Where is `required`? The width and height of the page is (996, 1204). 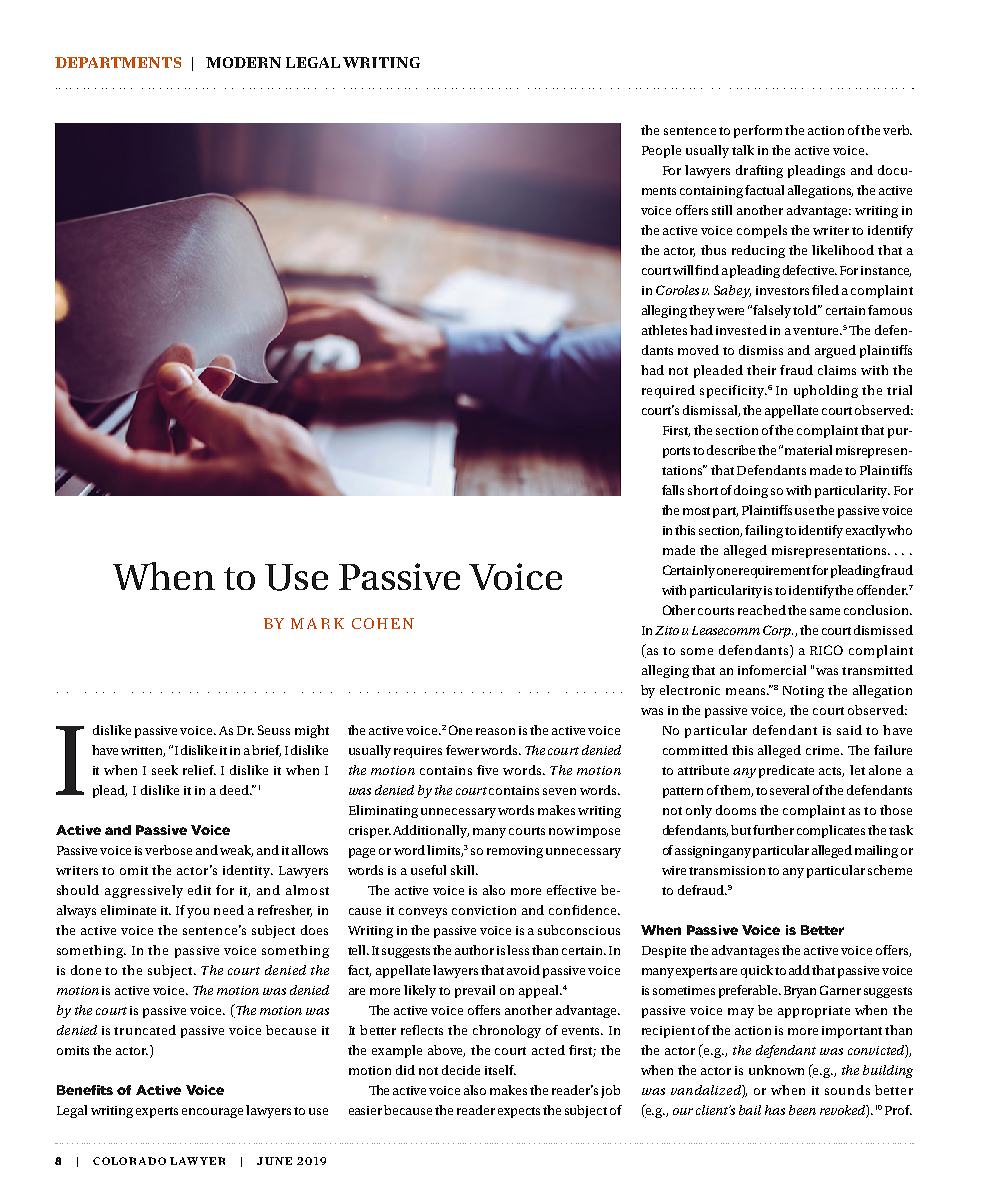 required is located at coordinates (668, 391).
